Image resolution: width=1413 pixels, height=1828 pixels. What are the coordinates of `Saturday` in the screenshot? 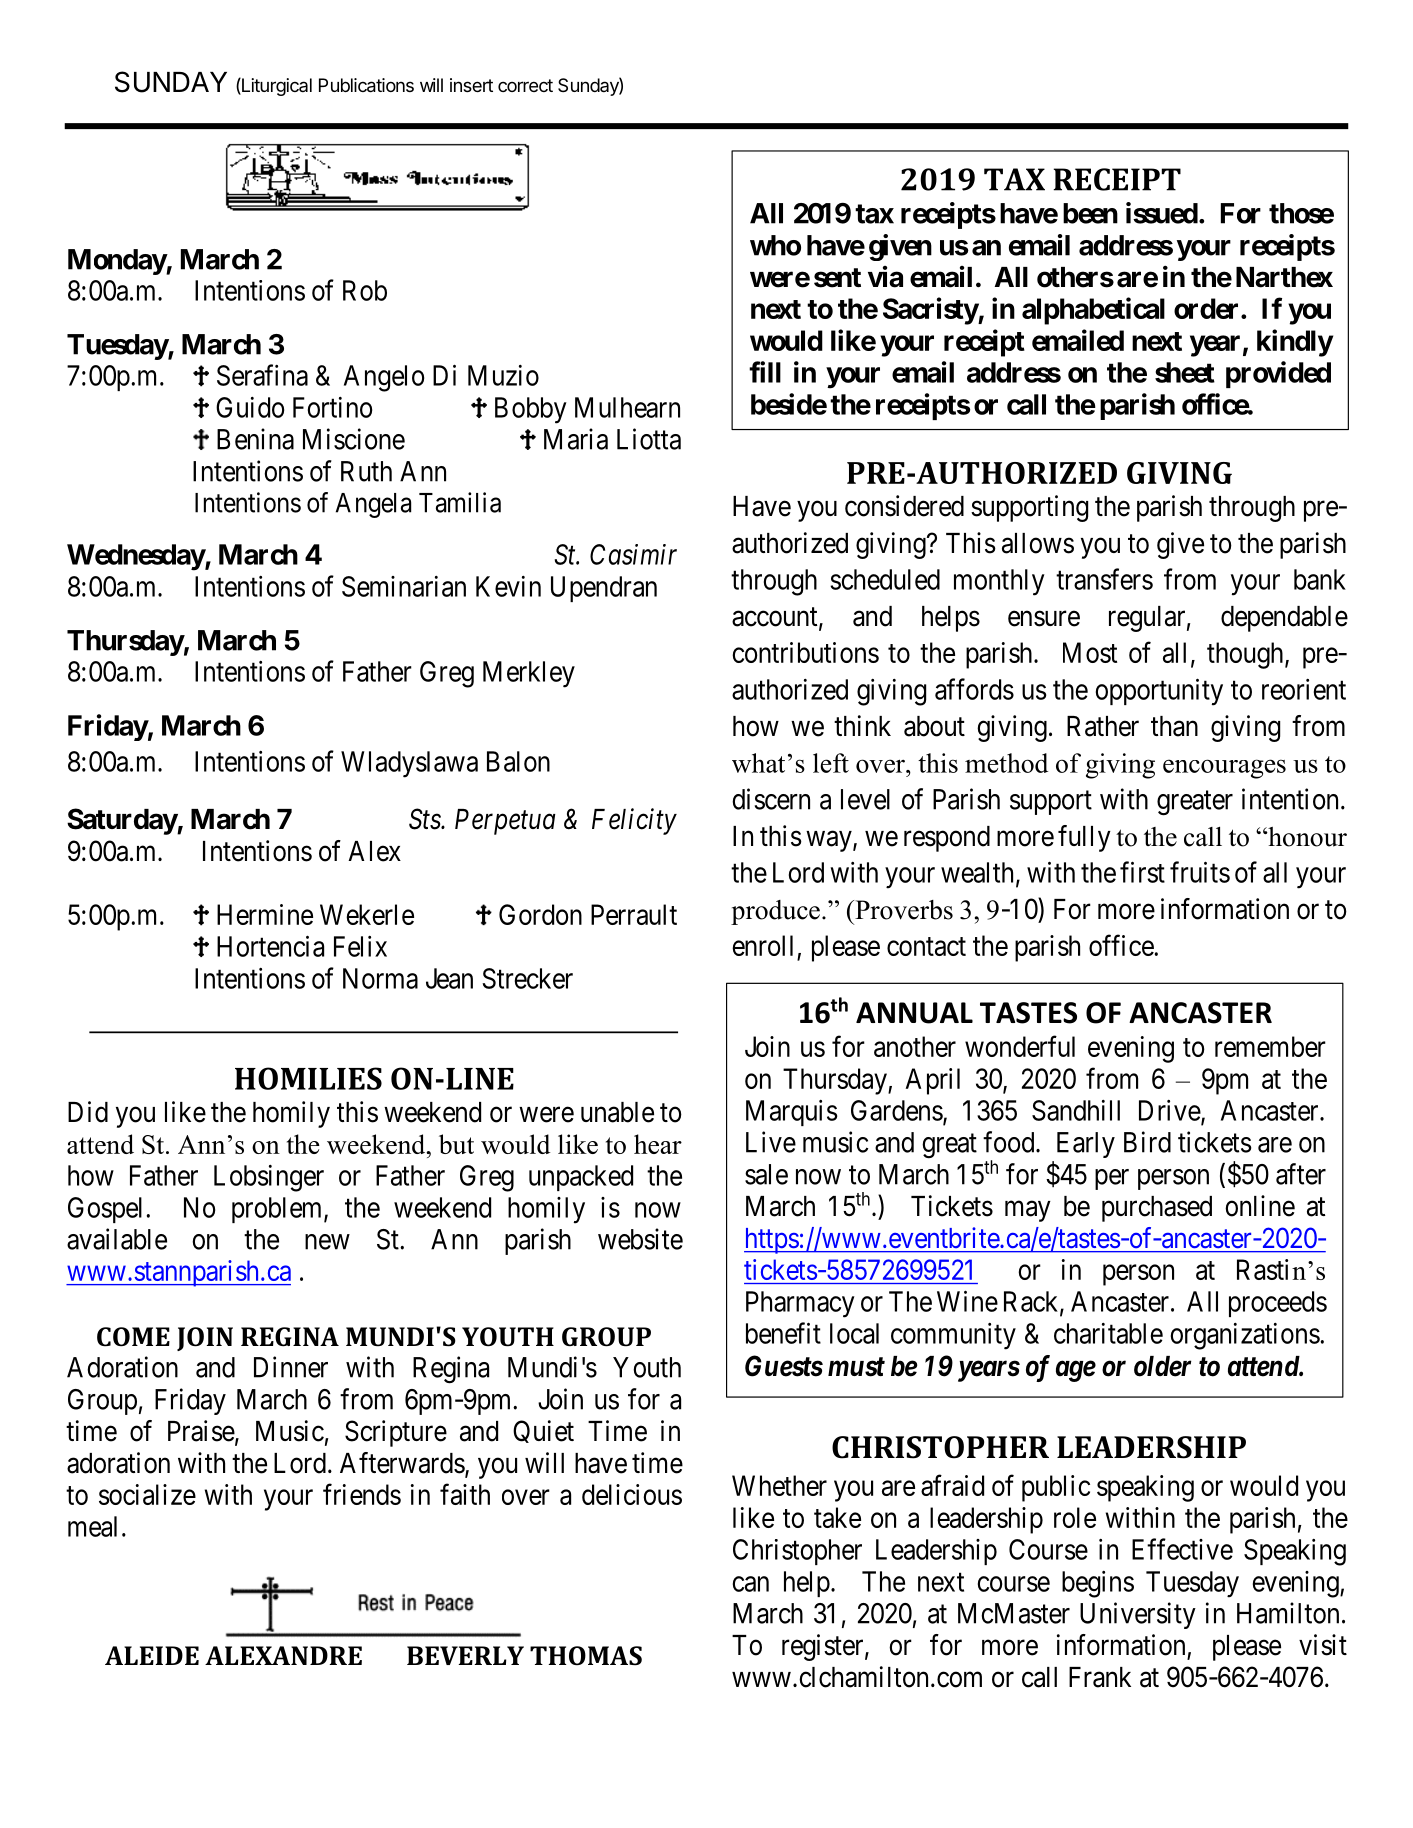 It's located at (122, 821).
